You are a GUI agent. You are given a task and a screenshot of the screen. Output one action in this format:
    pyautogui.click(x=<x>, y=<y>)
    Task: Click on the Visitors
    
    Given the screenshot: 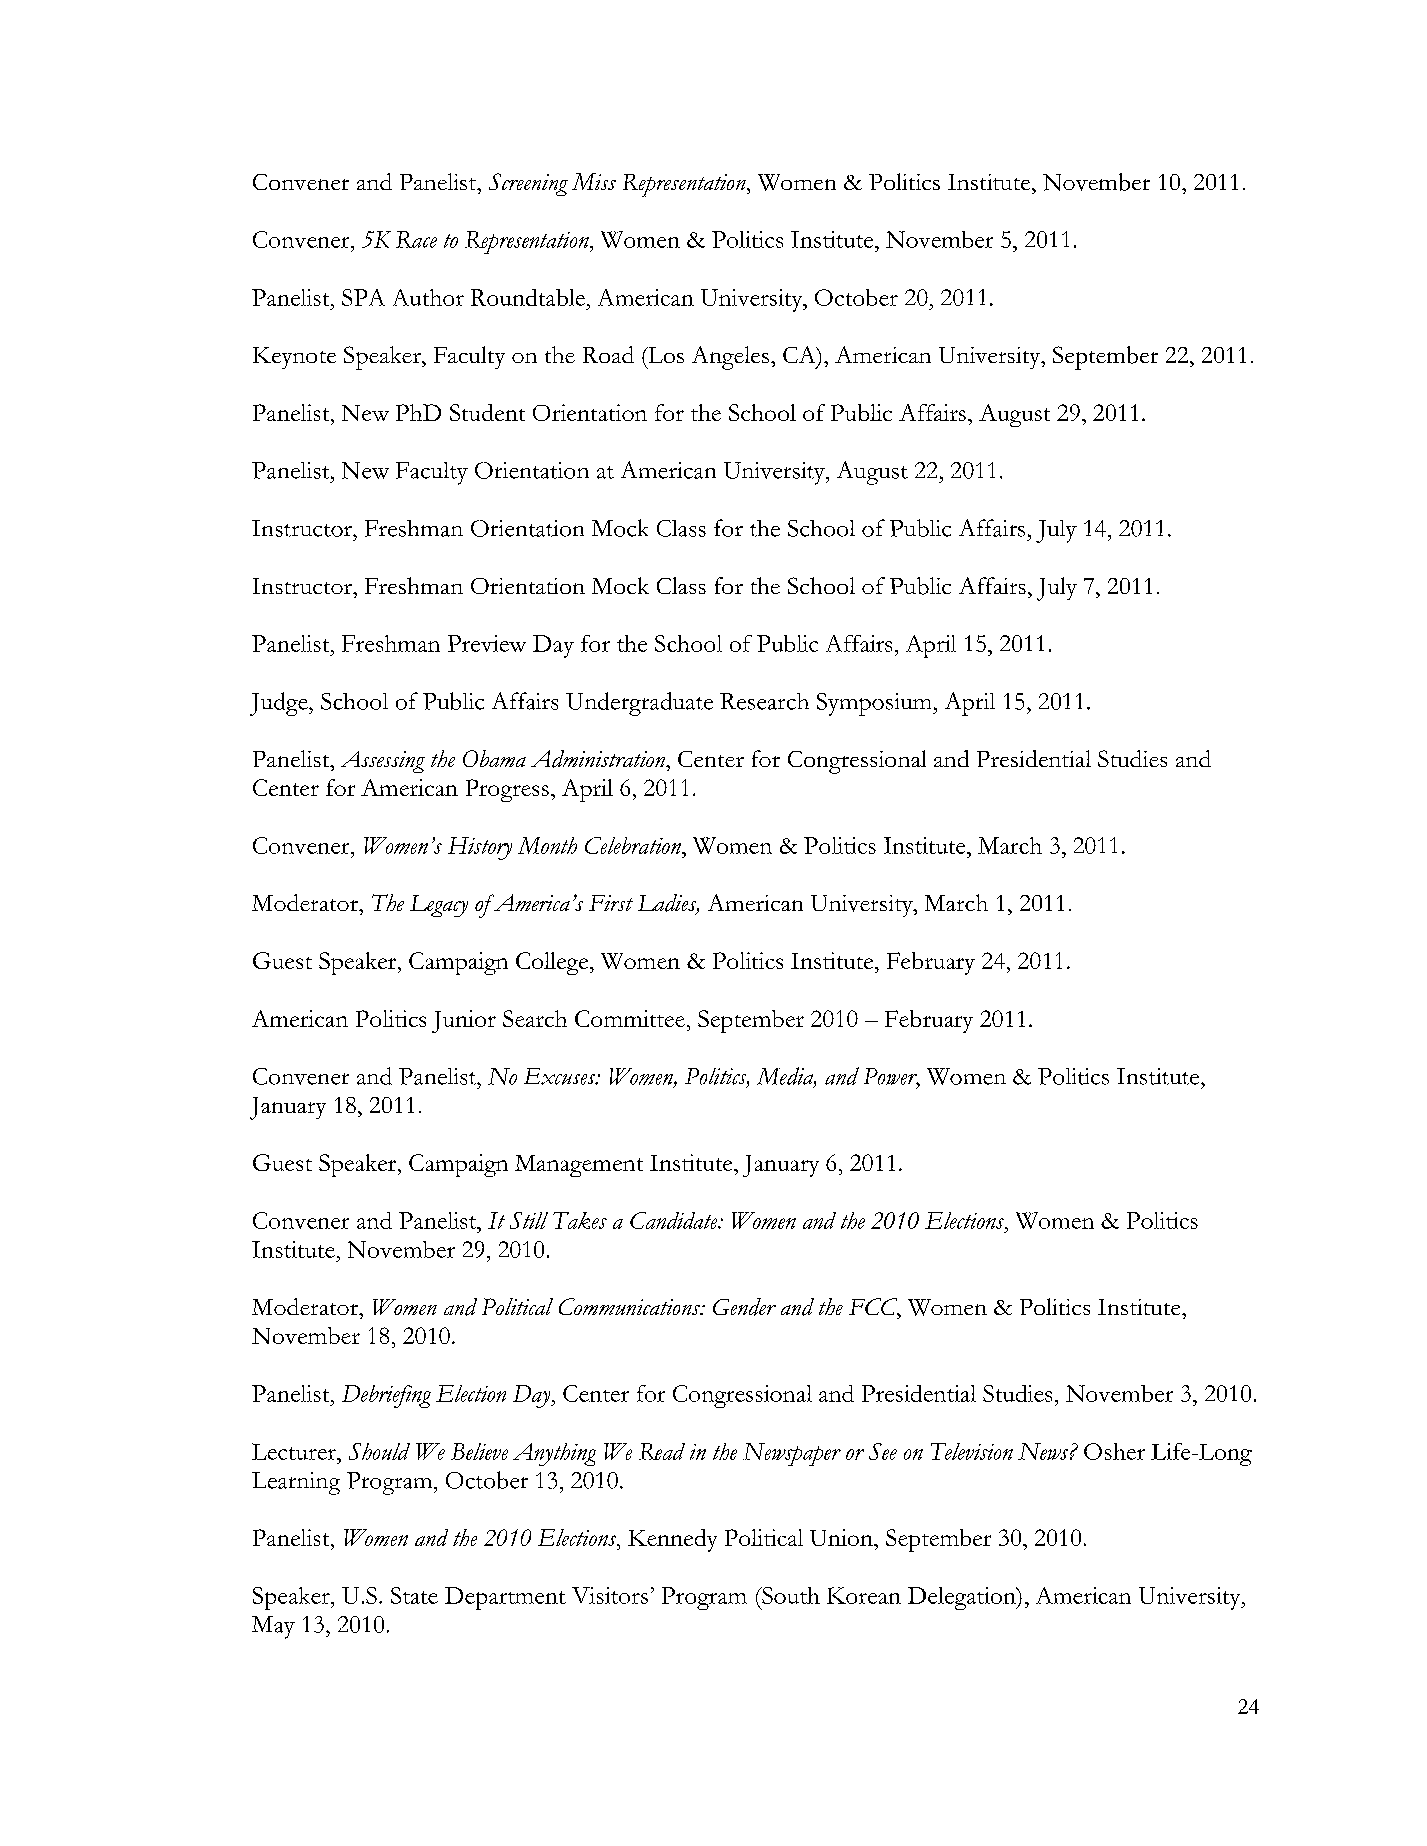 What is the action you would take?
    pyautogui.click(x=610, y=1595)
